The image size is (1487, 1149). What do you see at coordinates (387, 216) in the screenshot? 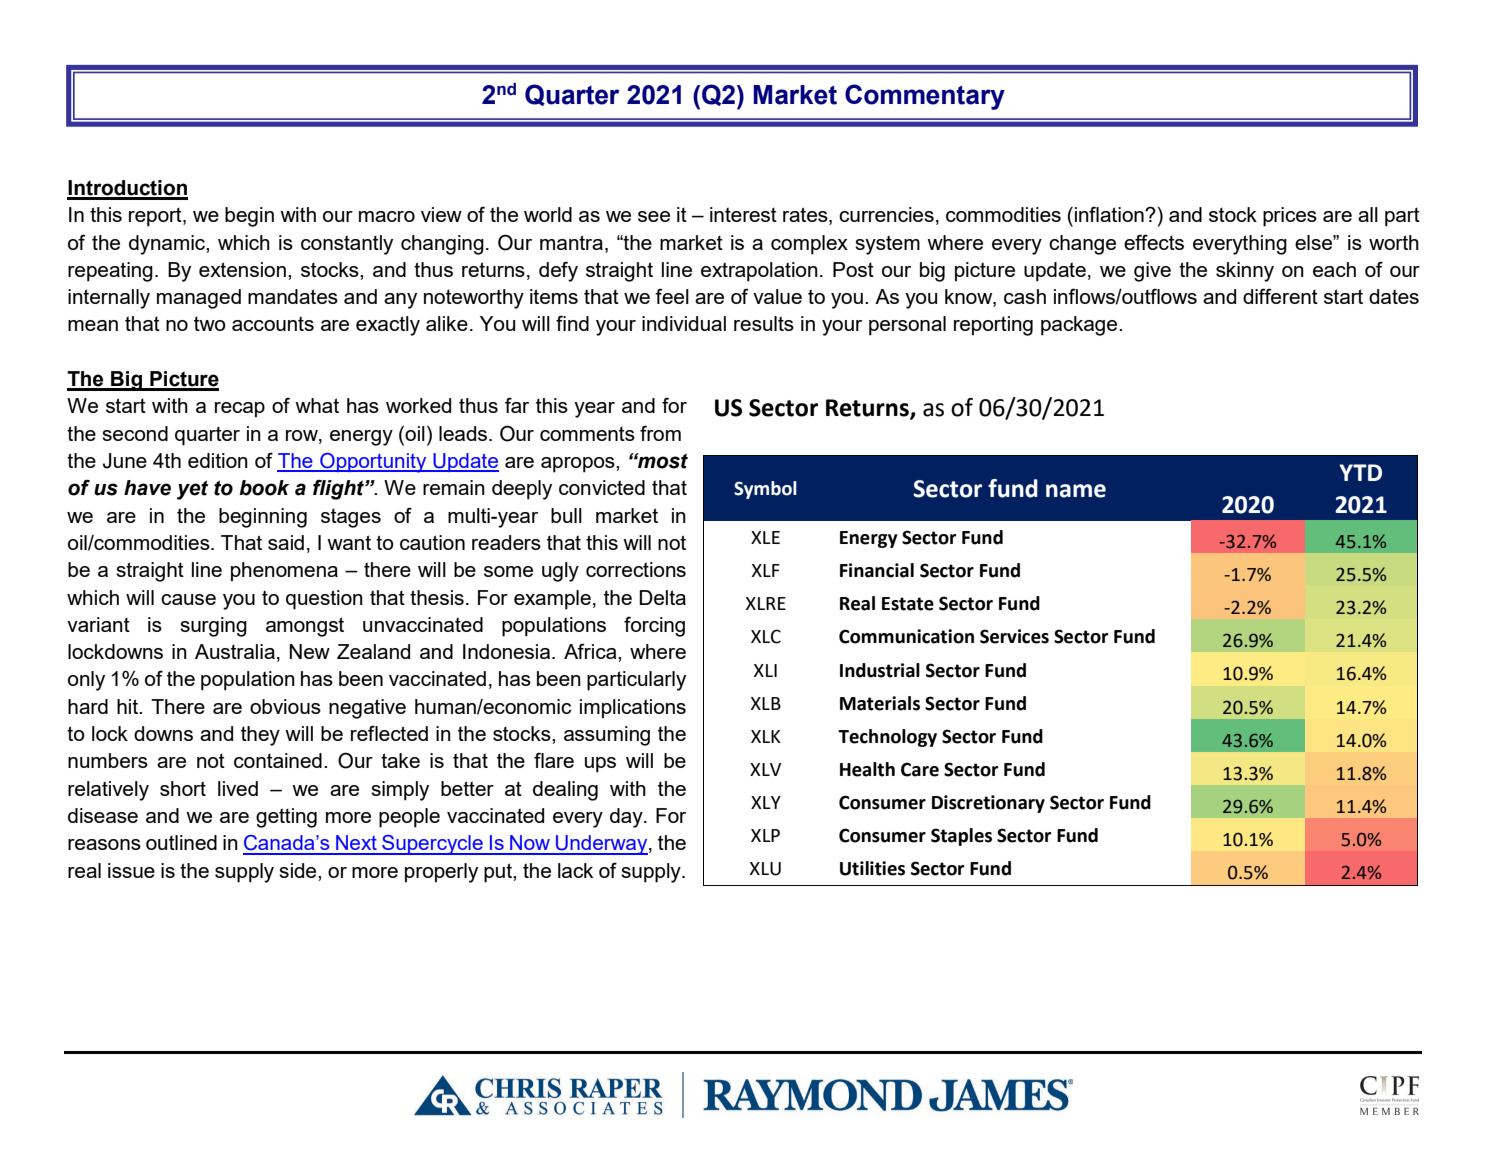
I see `macro` at bounding box center [387, 216].
